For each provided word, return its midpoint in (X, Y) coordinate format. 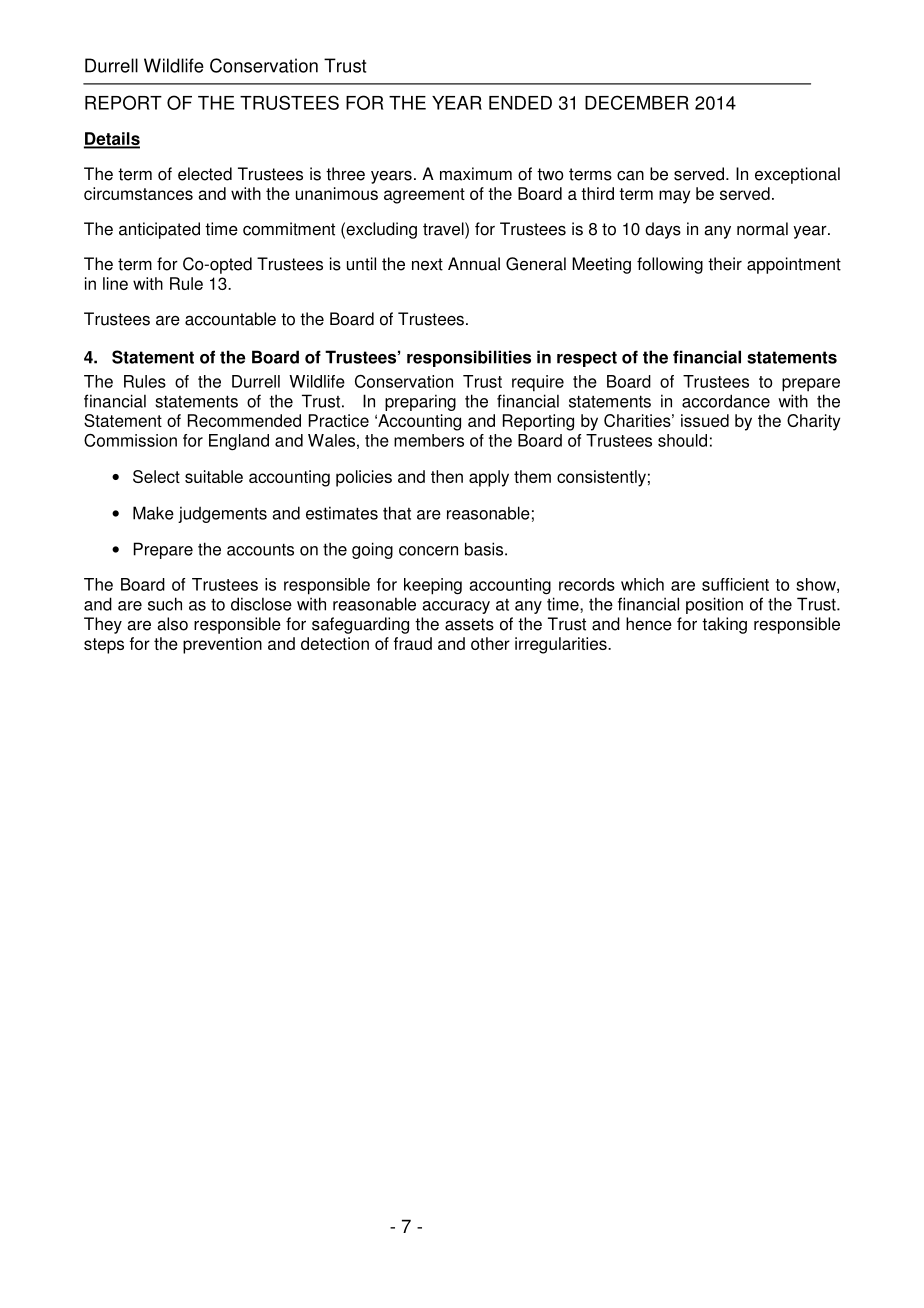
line (115, 283)
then (447, 476)
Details (112, 140)
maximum (476, 174)
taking (724, 625)
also (172, 624)
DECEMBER (637, 102)
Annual (474, 264)
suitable (214, 476)
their (725, 264)
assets (469, 624)
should (682, 440)
